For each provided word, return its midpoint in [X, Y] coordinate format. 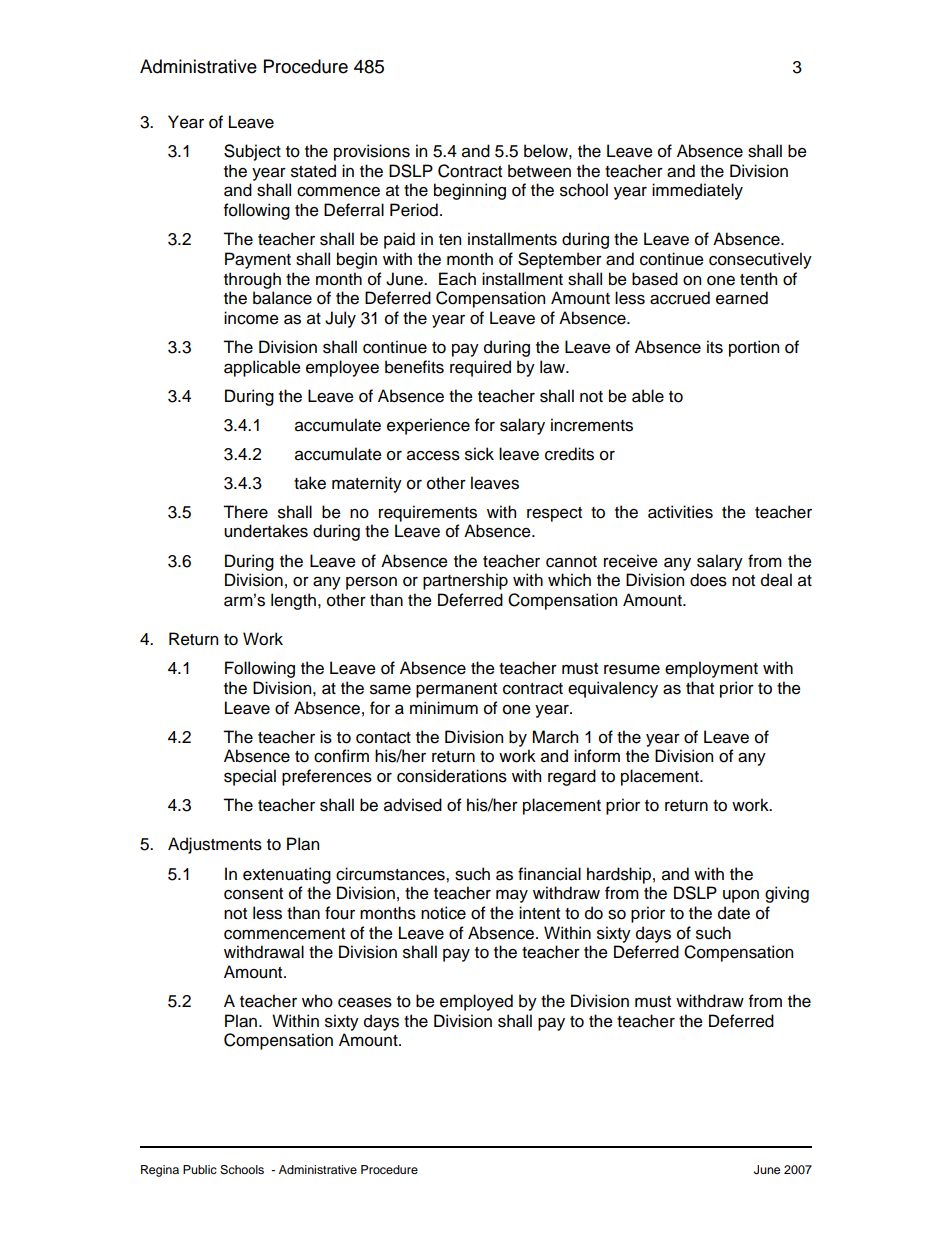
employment [711, 669]
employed [476, 1002]
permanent [456, 690]
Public [200, 1169]
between [539, 171]
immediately [697, 191]
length [293, 601]
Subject [252, 152]
